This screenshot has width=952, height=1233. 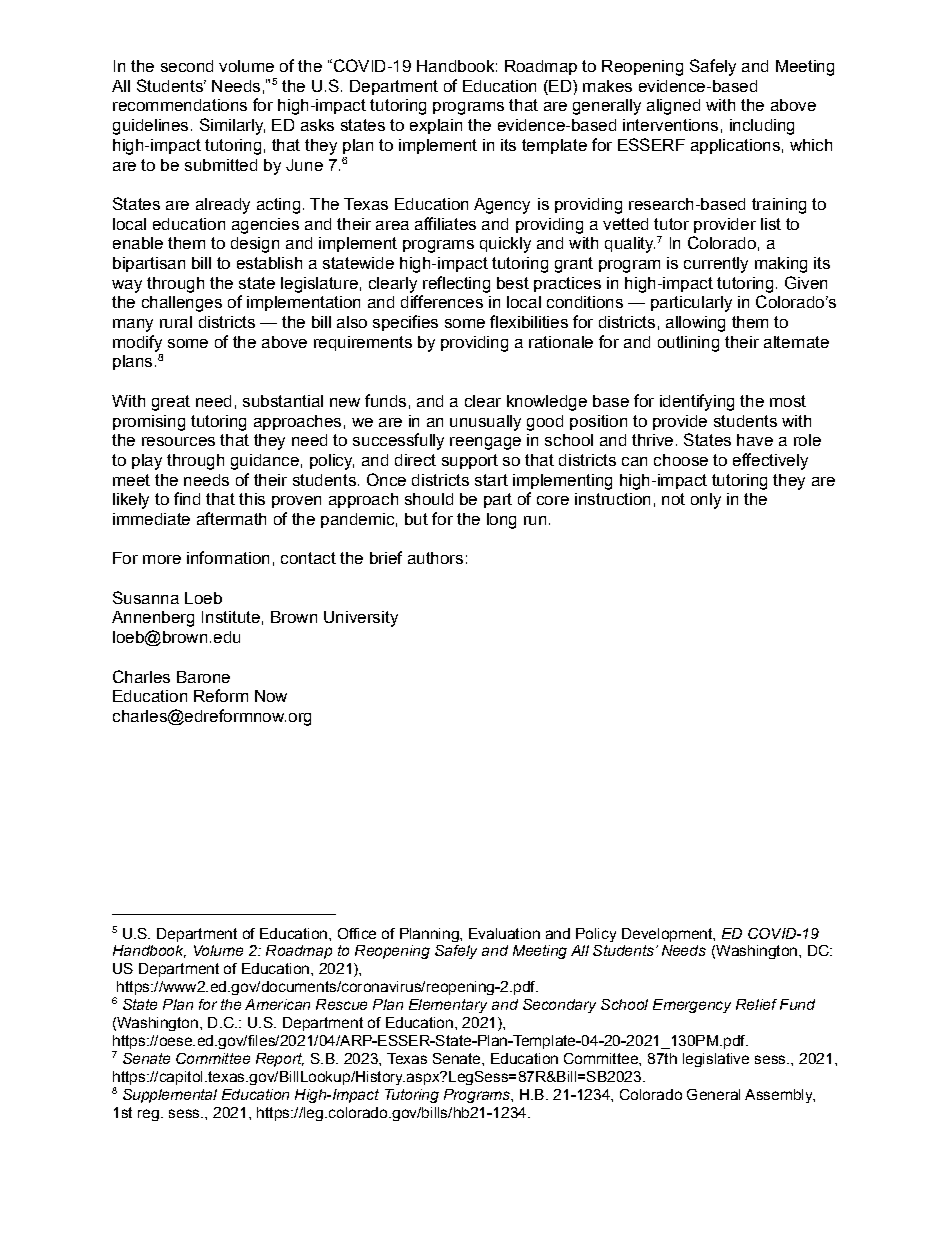 I want to click on explain, so click(x=436, y=126).
